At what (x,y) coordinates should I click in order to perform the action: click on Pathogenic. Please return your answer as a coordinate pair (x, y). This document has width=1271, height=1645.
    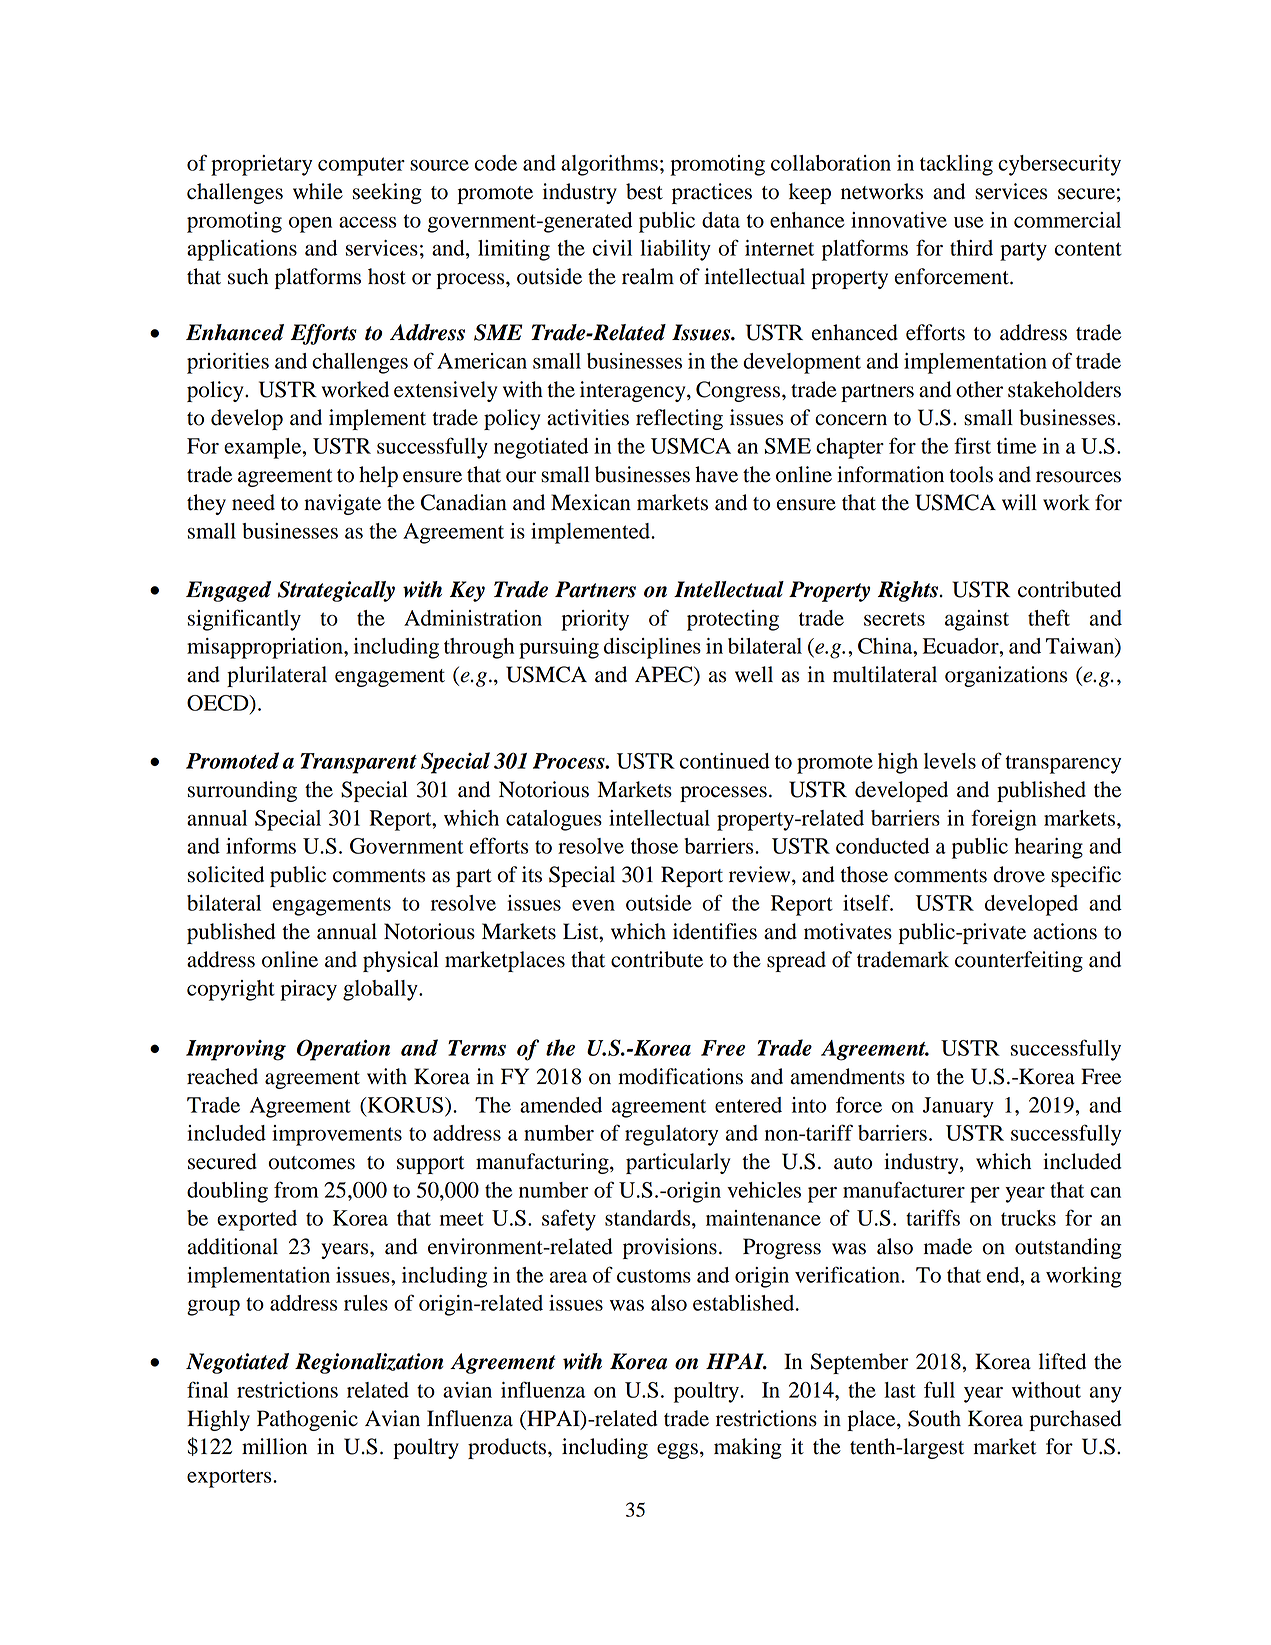
    Looking at the image, I should click on (307, 1420).
